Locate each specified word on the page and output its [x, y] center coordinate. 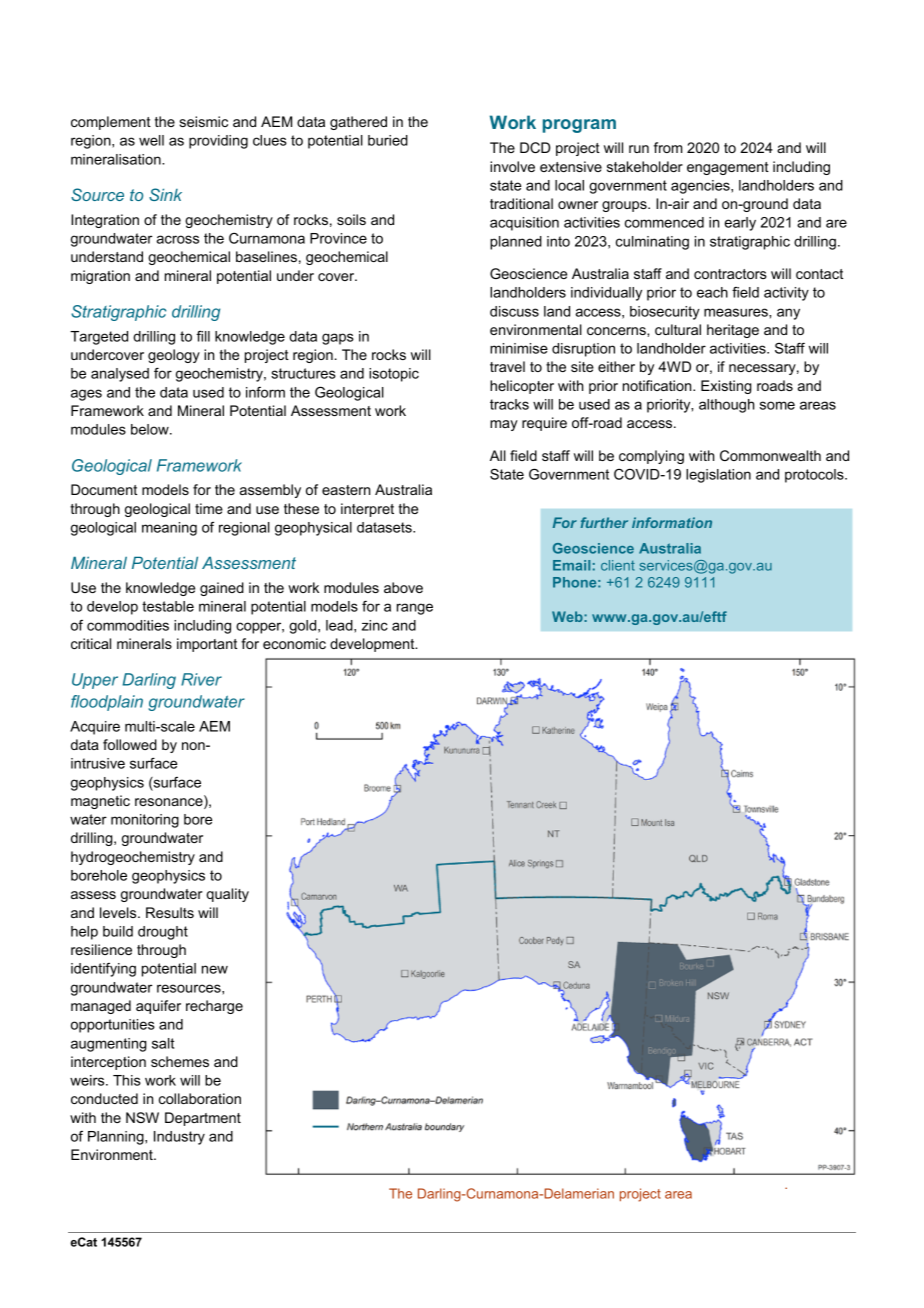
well [151, 140]
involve [512, 166]
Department [203, 1119]
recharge [214, 1007]
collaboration [200, 1098]
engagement [728, 168]
